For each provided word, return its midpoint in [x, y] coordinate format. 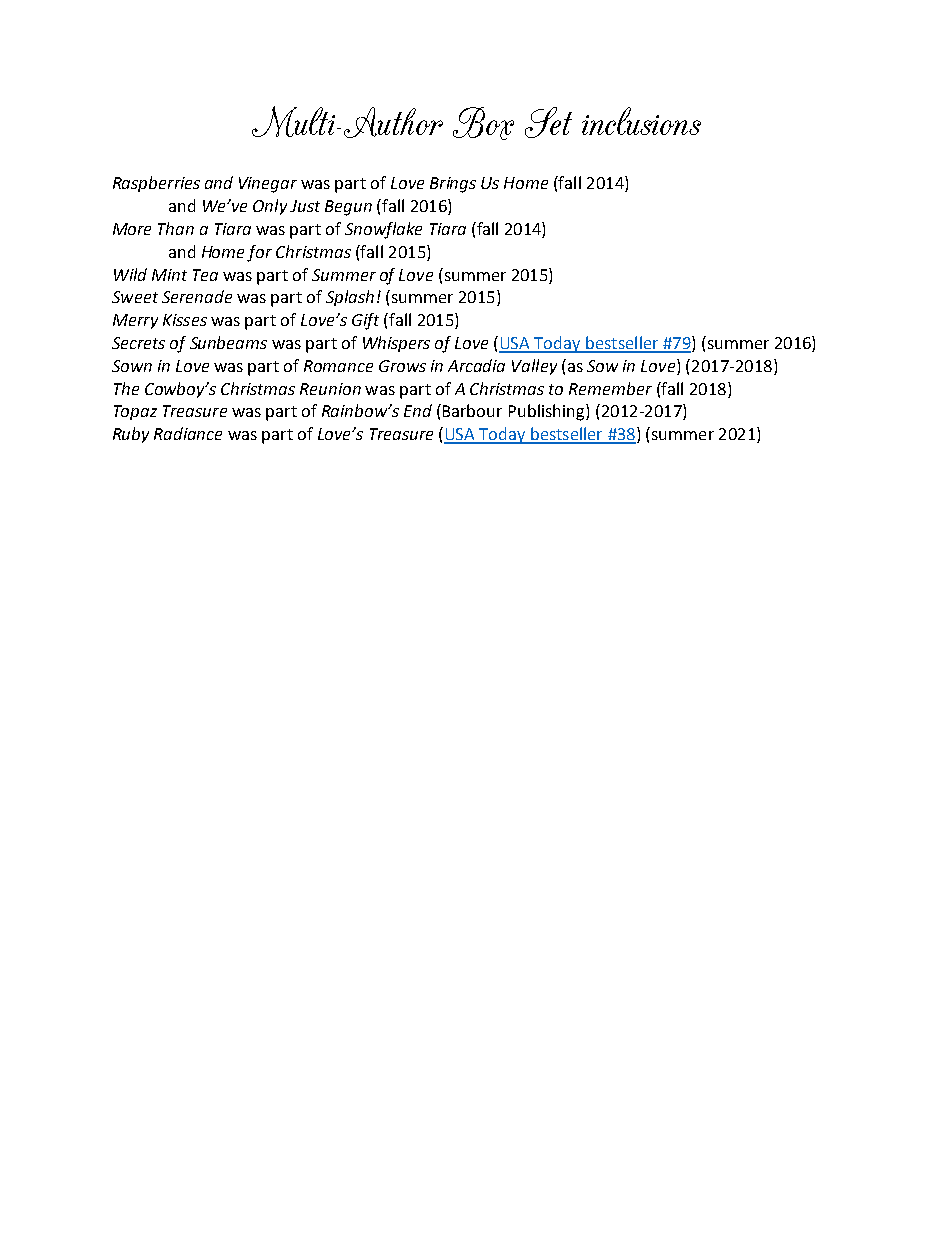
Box [483, 123]
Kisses [185, 320]
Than [176, 228]
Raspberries [156, 184]
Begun [348, 208]
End [418, 410]
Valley [534, 367]
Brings [453, 185]
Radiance [188, 433]
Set [548, 122]
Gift [365, 321]
